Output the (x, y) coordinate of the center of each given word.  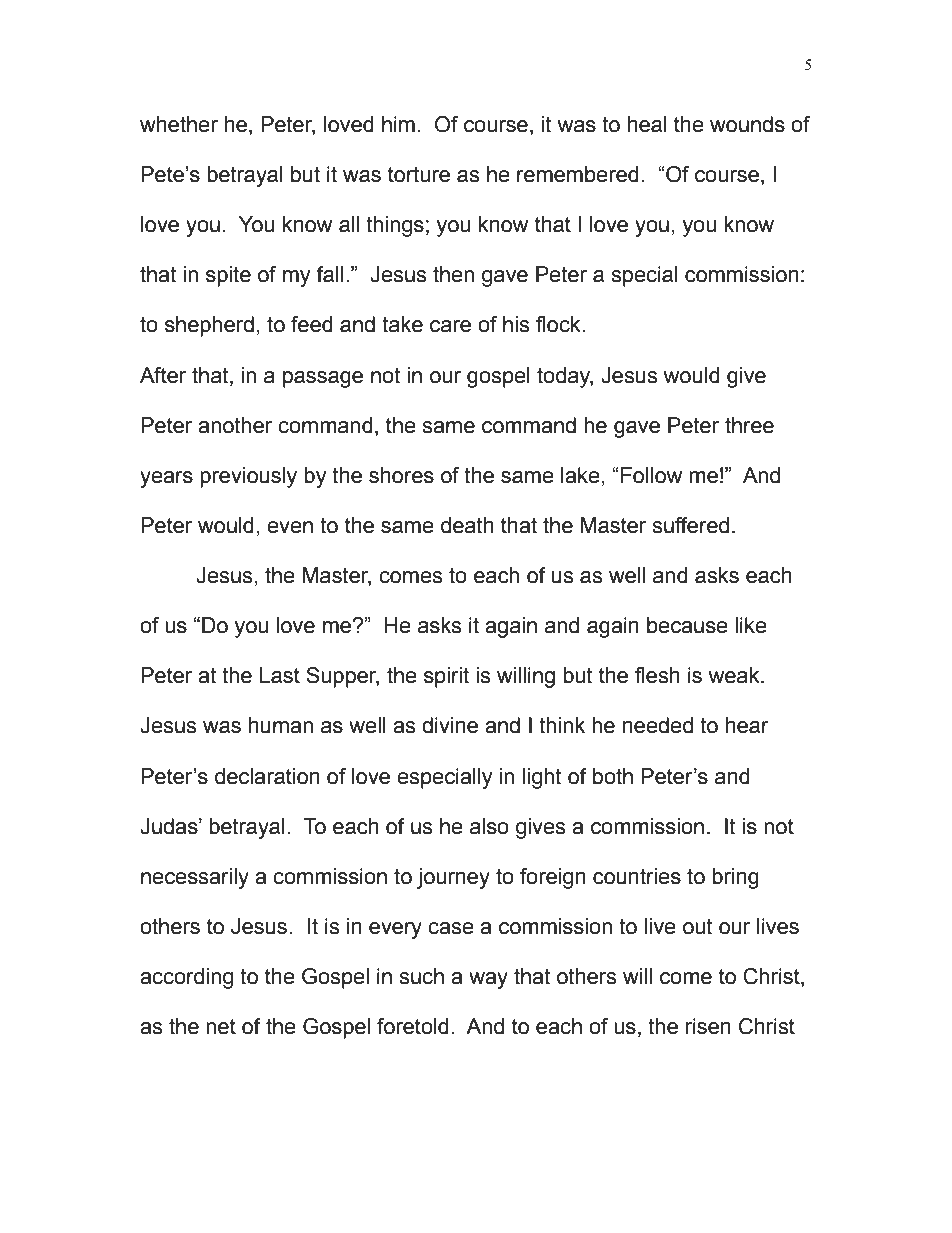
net (221, 1027)
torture (419, 174)
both (613, 776)
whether (179, 124)
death (467, 525)
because (687, 625)
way (488, 980)
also (489, 826)
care (450, 326)
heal (647, 124)
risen (708, 1026)
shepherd (209, 326)
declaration (267, 776)
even (290, 527)
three (749, 425)
